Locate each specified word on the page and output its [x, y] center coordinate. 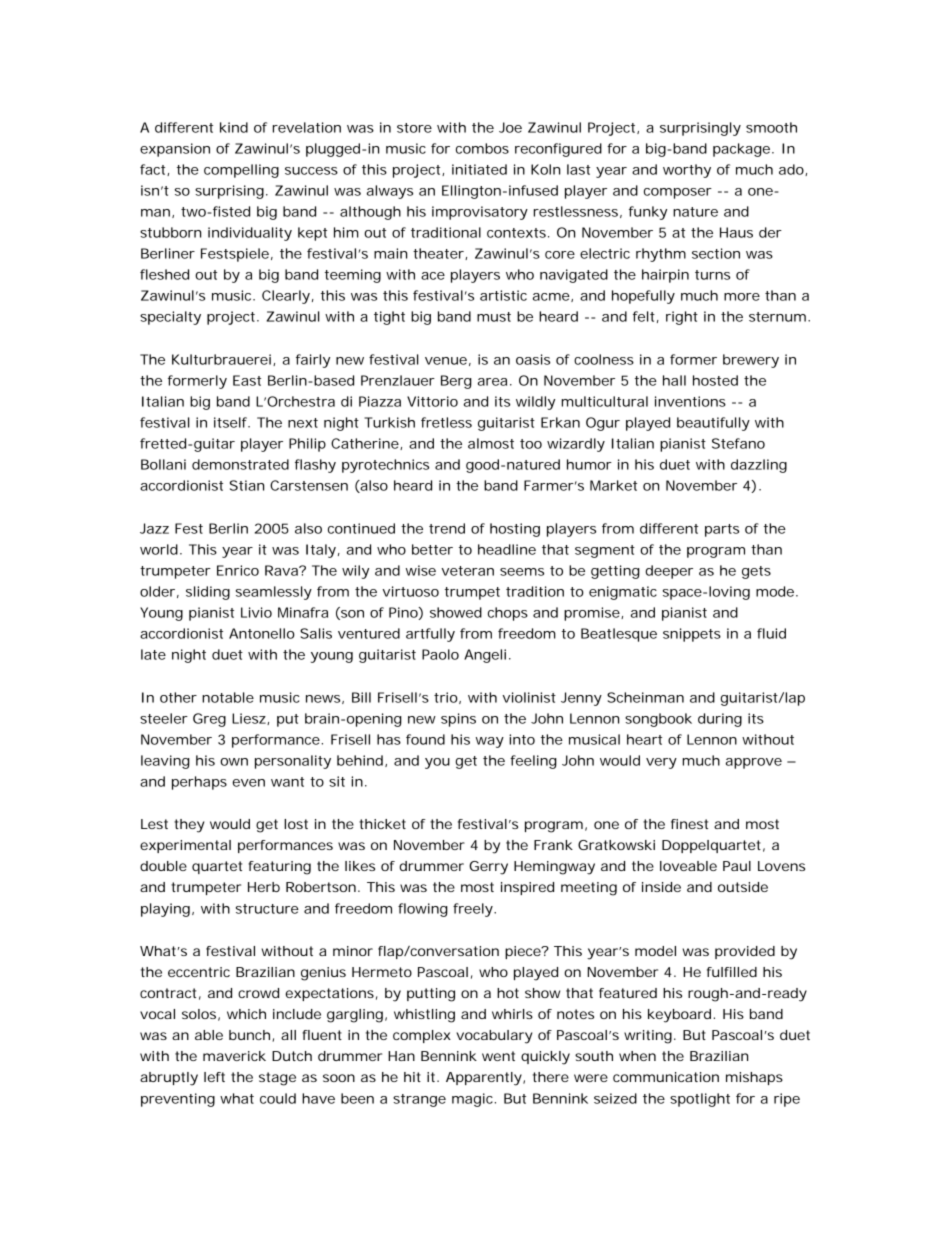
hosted [715, 380]
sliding [208, 593]
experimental [185, 846]
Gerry [488, 868]
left [214, 1077]
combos [482, 148]
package [741, 150]
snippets [692, 635]
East [247, 380]
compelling [241, 171]
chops [508, 614]
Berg [456, 382]
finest [689, 824]
